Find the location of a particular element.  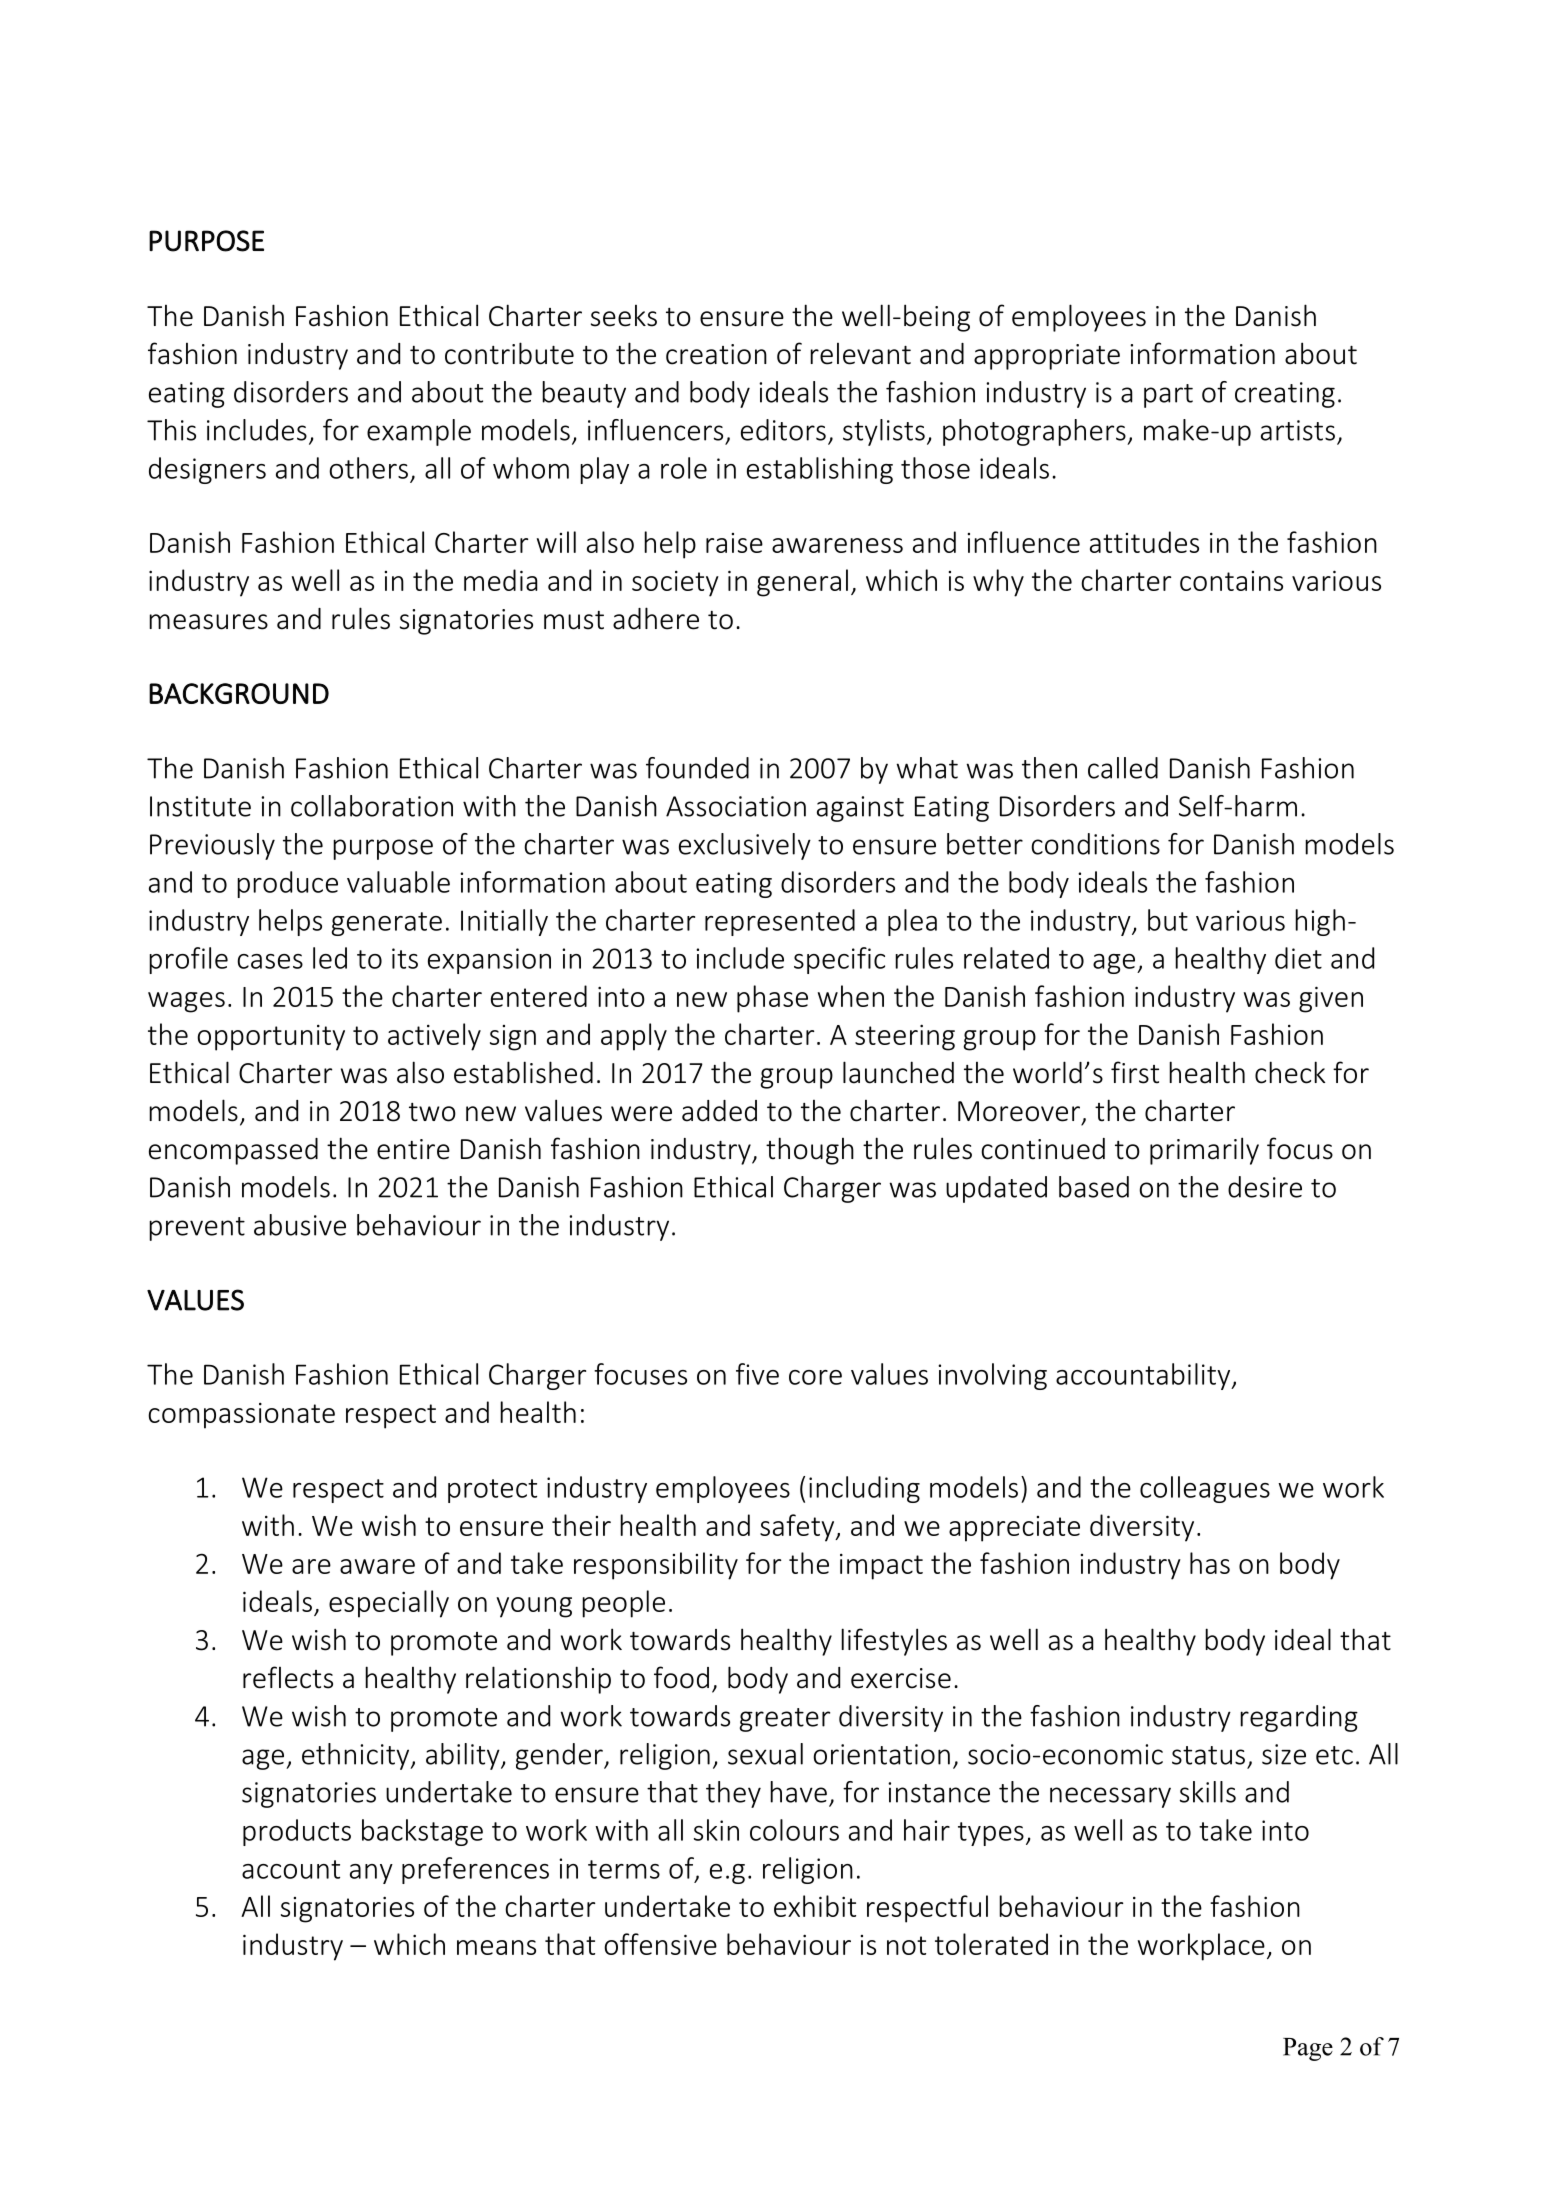

called is located at coordinates (1123, 768).
